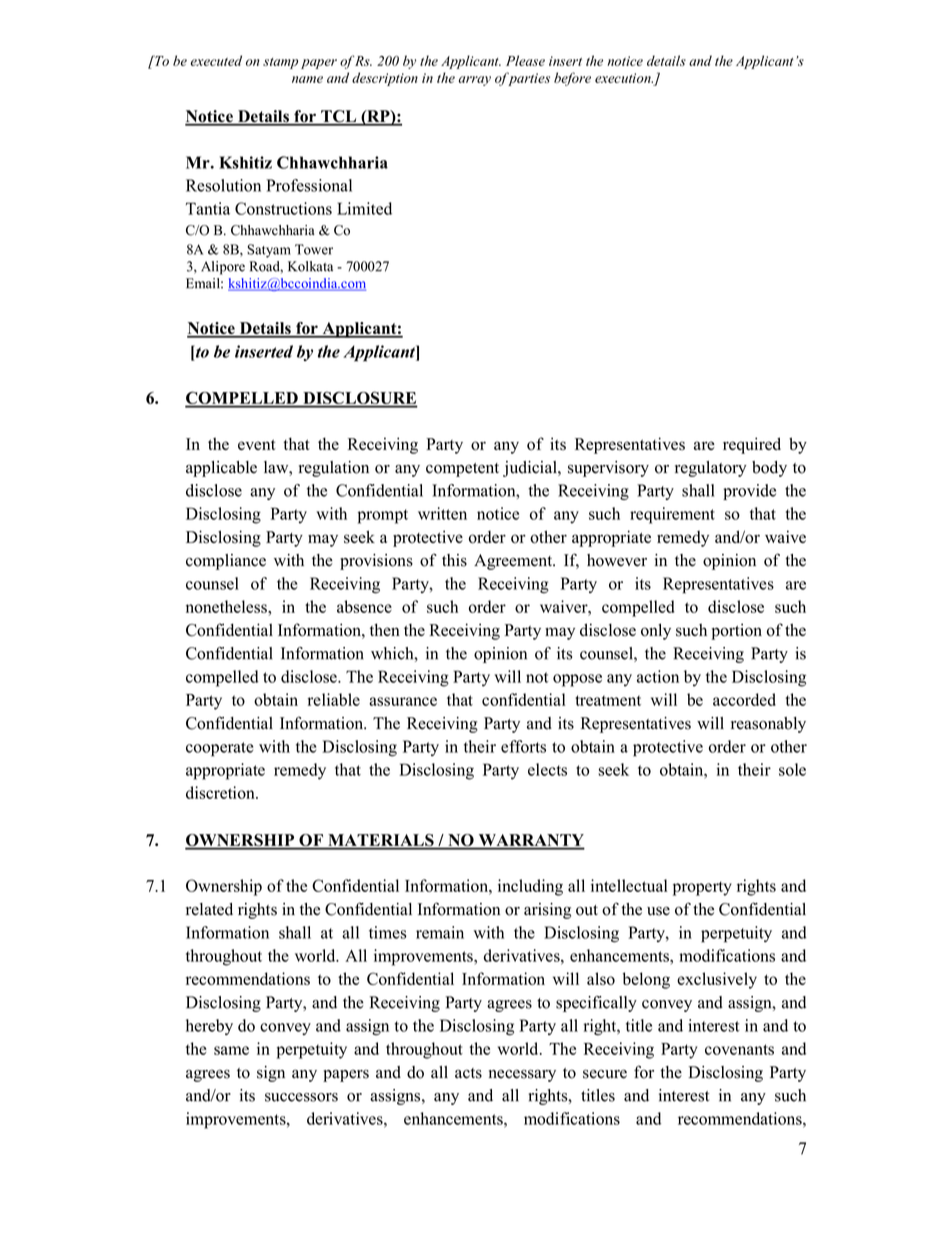 This screenshot has height=1233, width=952. Describe the element at coordinates (257, 444) in the screenshot. I see `event` at that location.
